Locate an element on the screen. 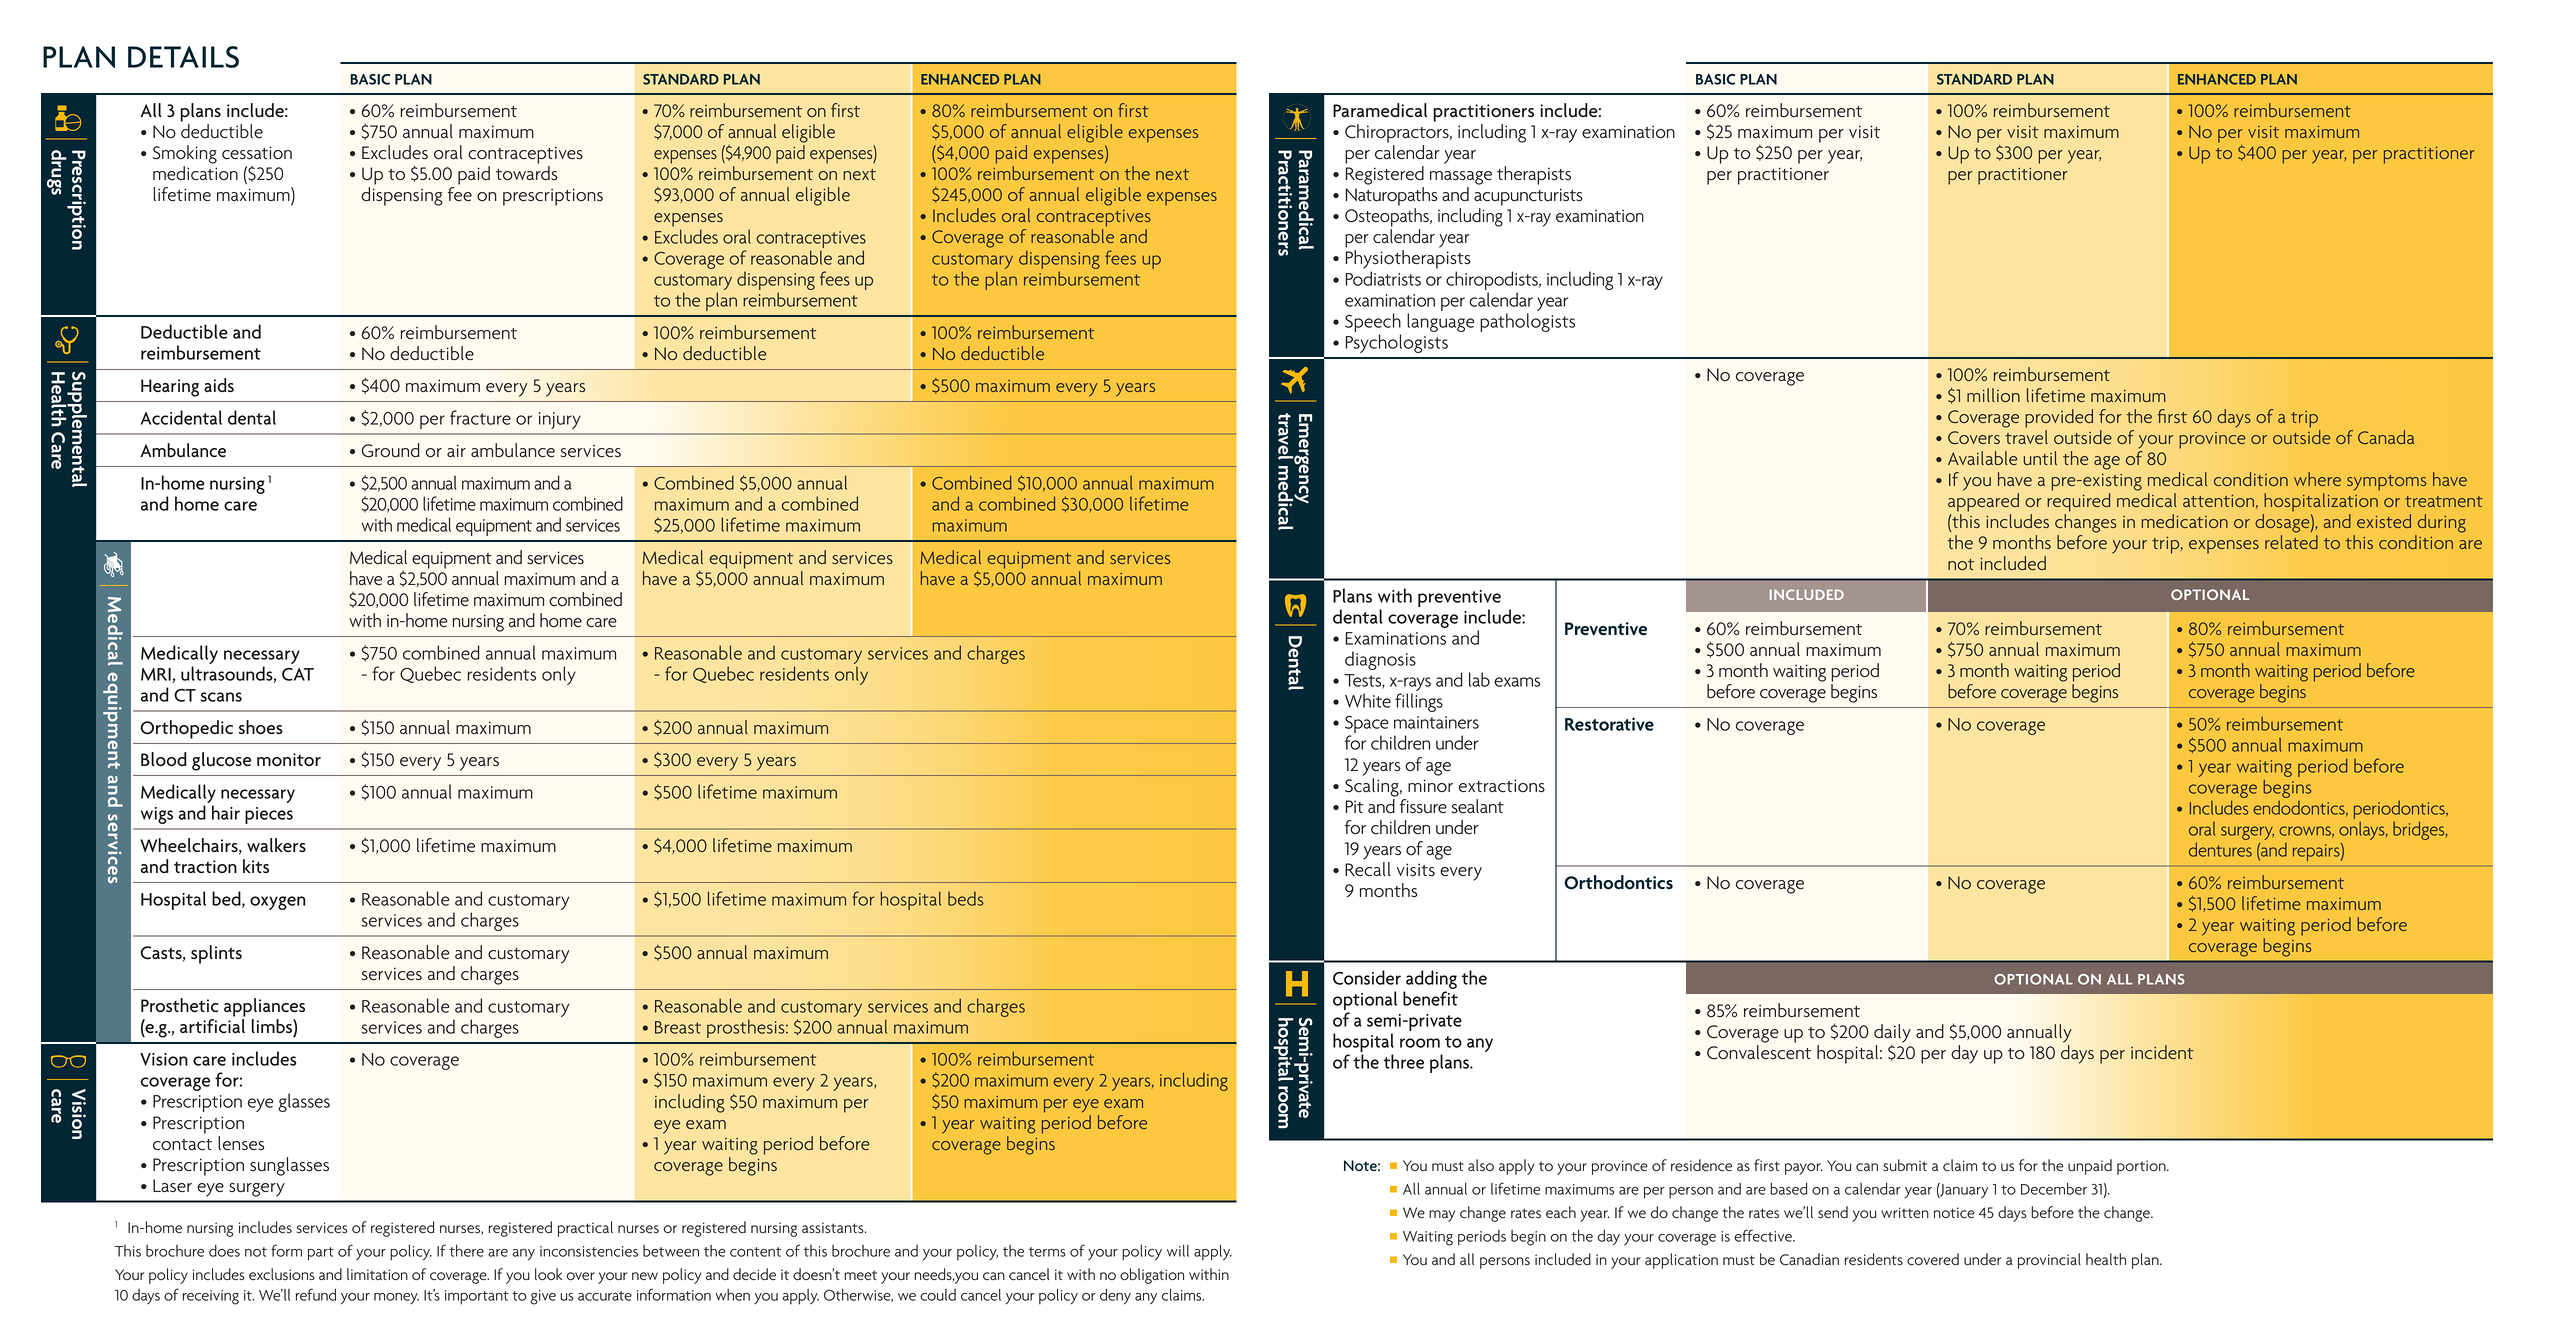 Image resolution: width=2550 pixels, height=1330 pixels. Speech is located at coordinates (1373, 324).
